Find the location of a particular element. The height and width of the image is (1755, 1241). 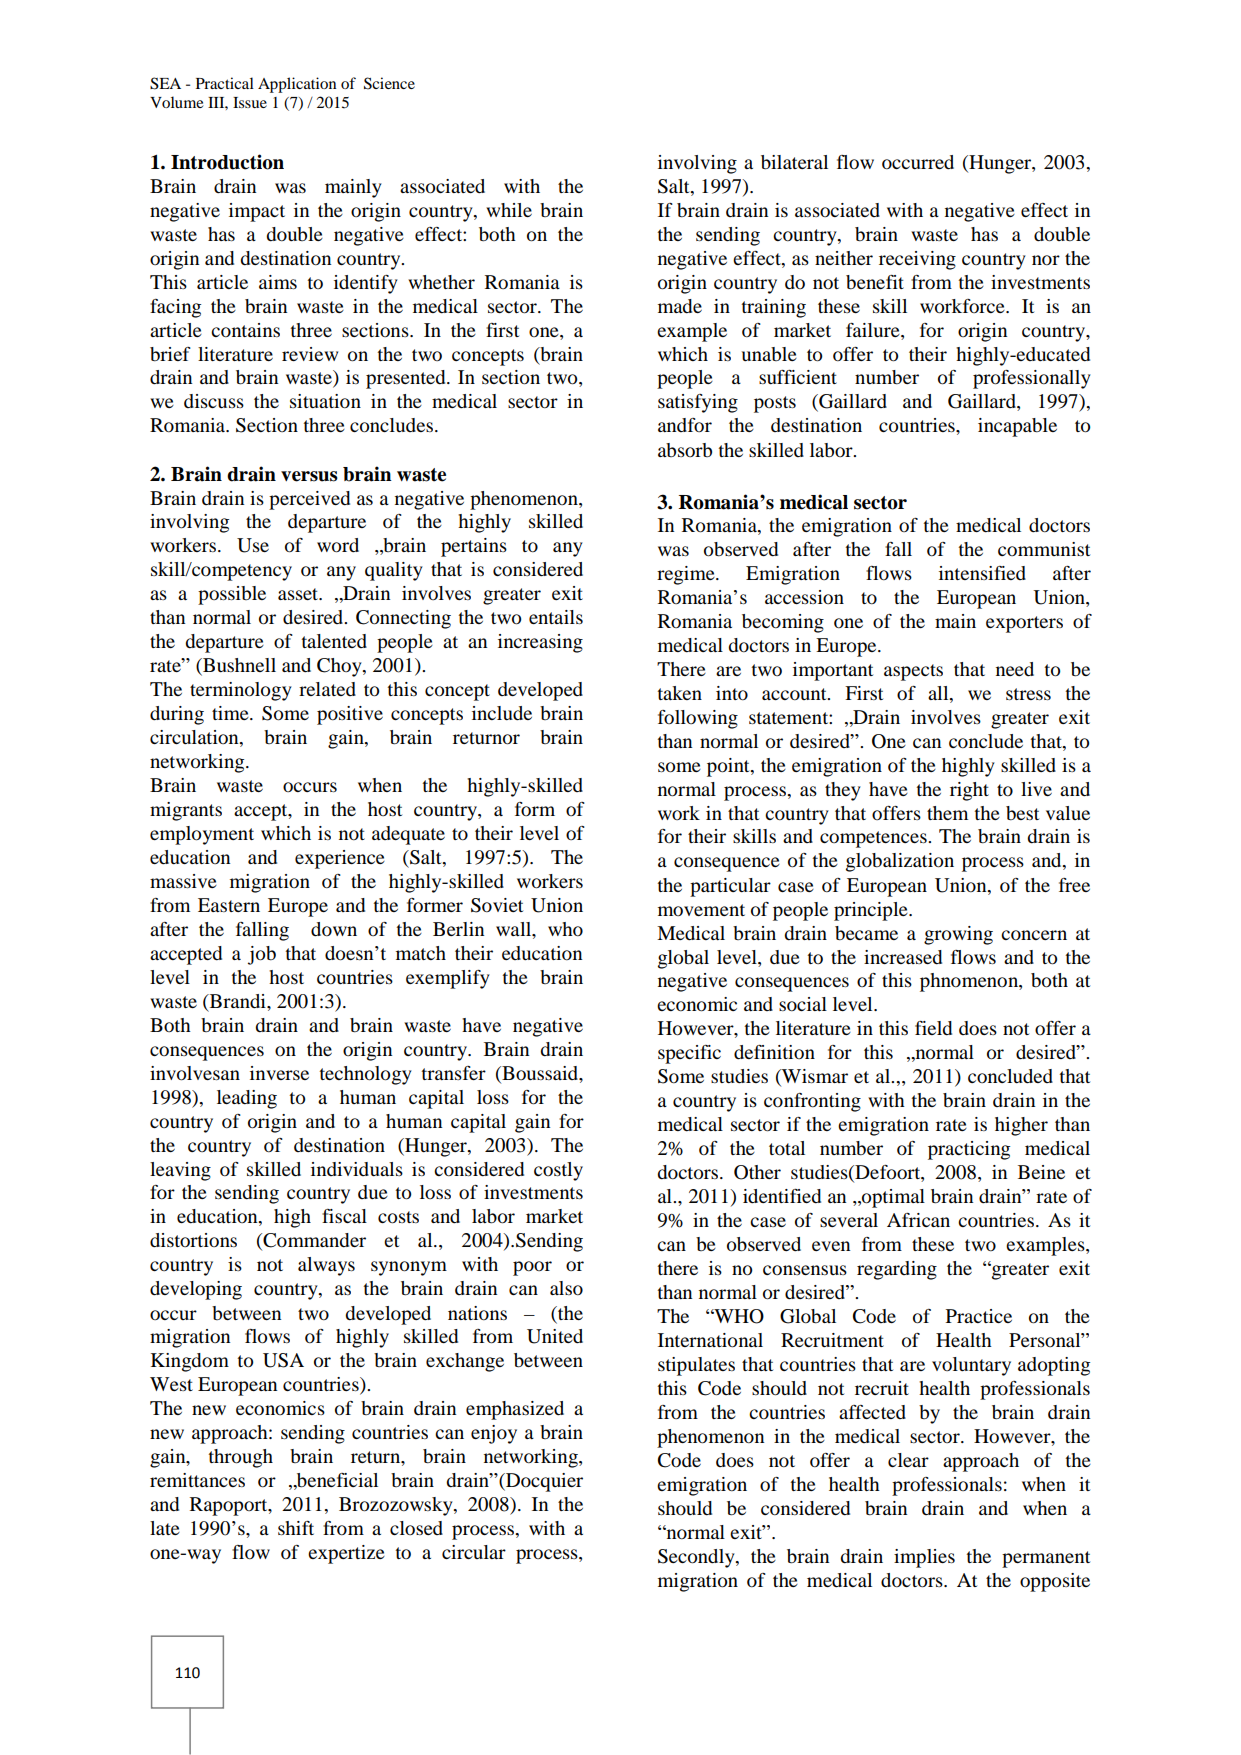

while is located at coordinates (509, 210).
